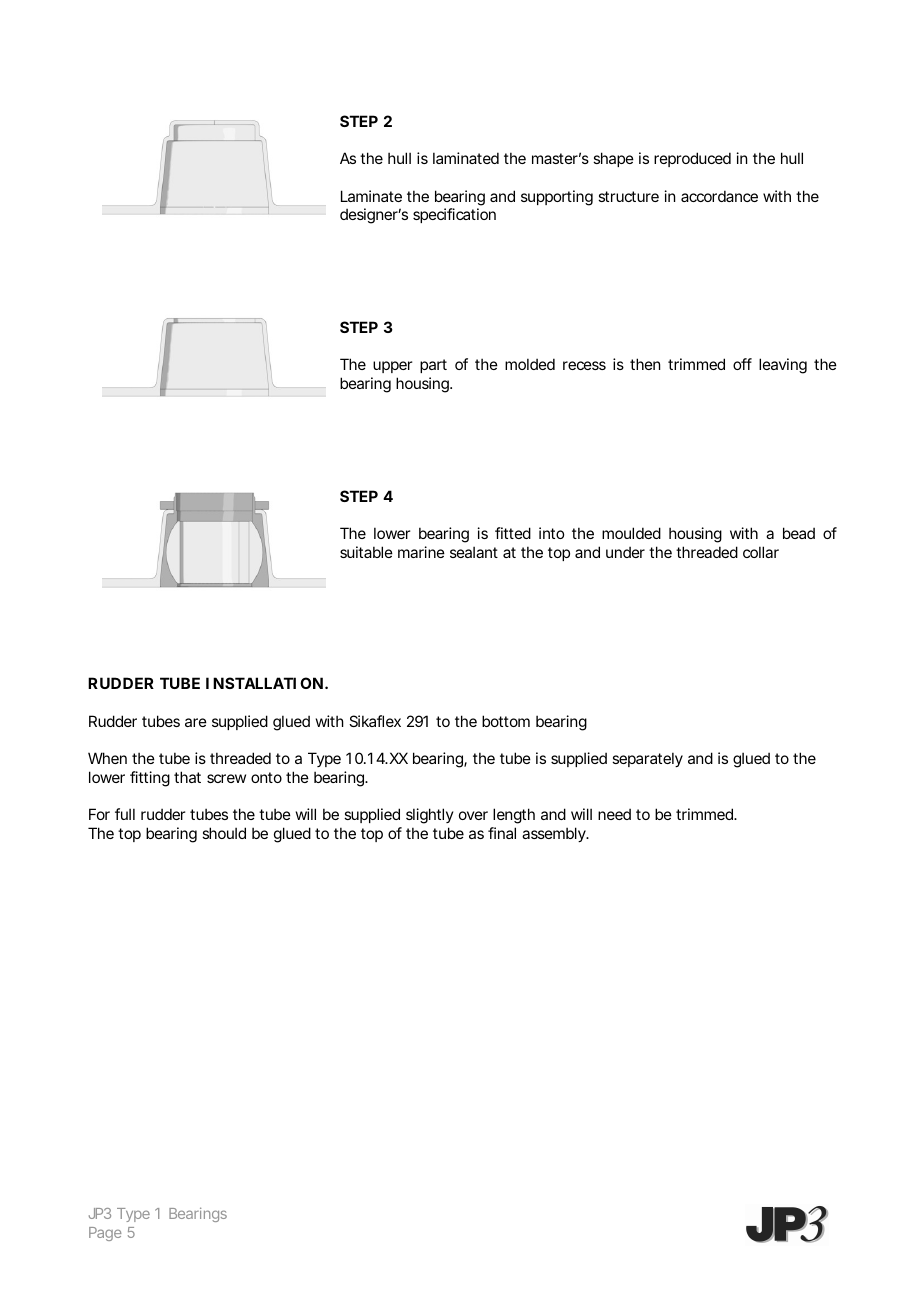 Image resolution: width=924 pixels, height=1308 pixels. I want to click on Page, so click(105, 1234).
